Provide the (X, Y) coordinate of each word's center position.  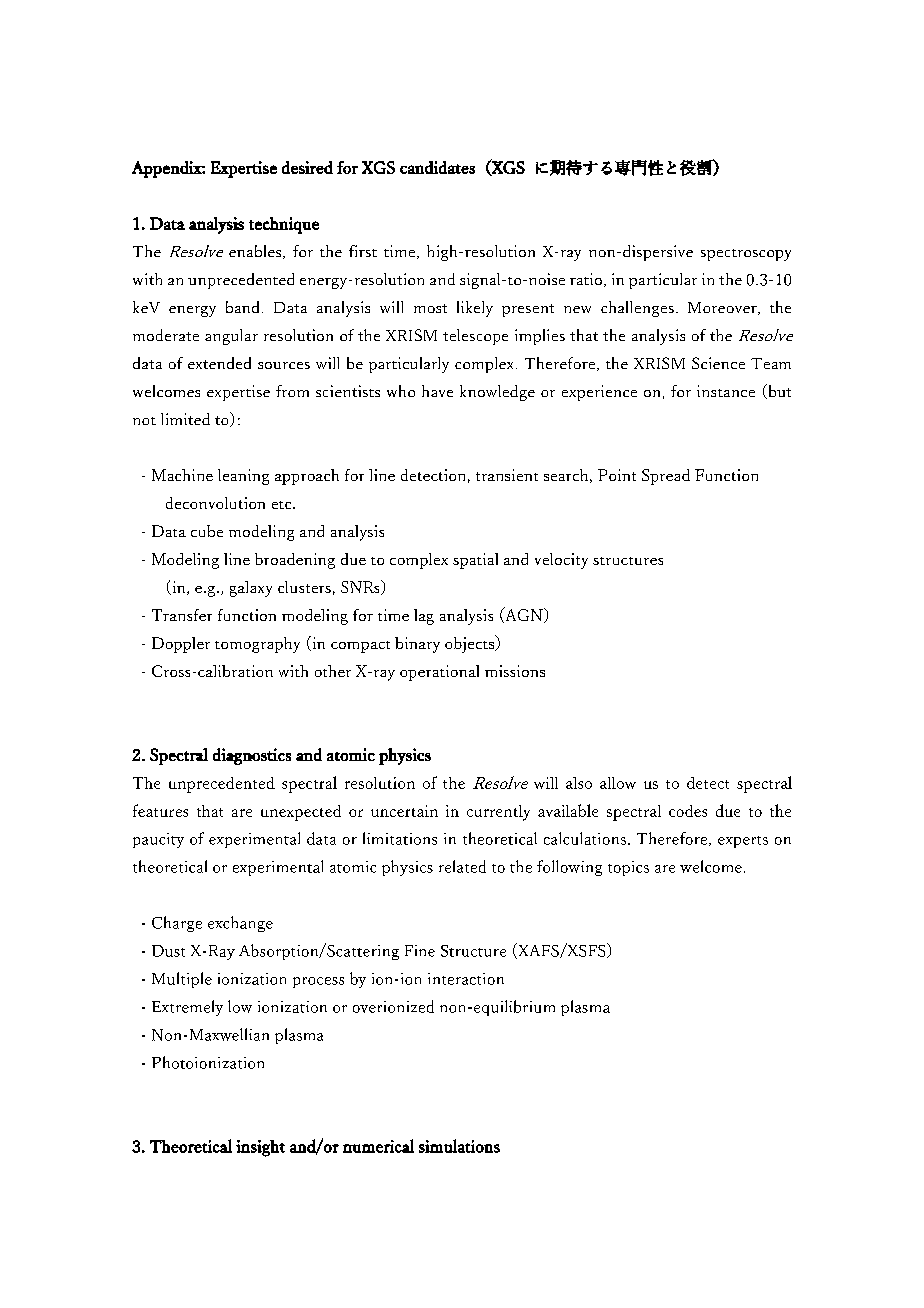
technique (284, 225)
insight (260, 1148)
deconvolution (215, 503)
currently (498, 813)
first (363, 251)
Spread (666, 477)
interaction (466, 979)
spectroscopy (746, 255)
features (160, 810)
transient (507, 475)
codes (688, 811)
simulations (459, 1146)
